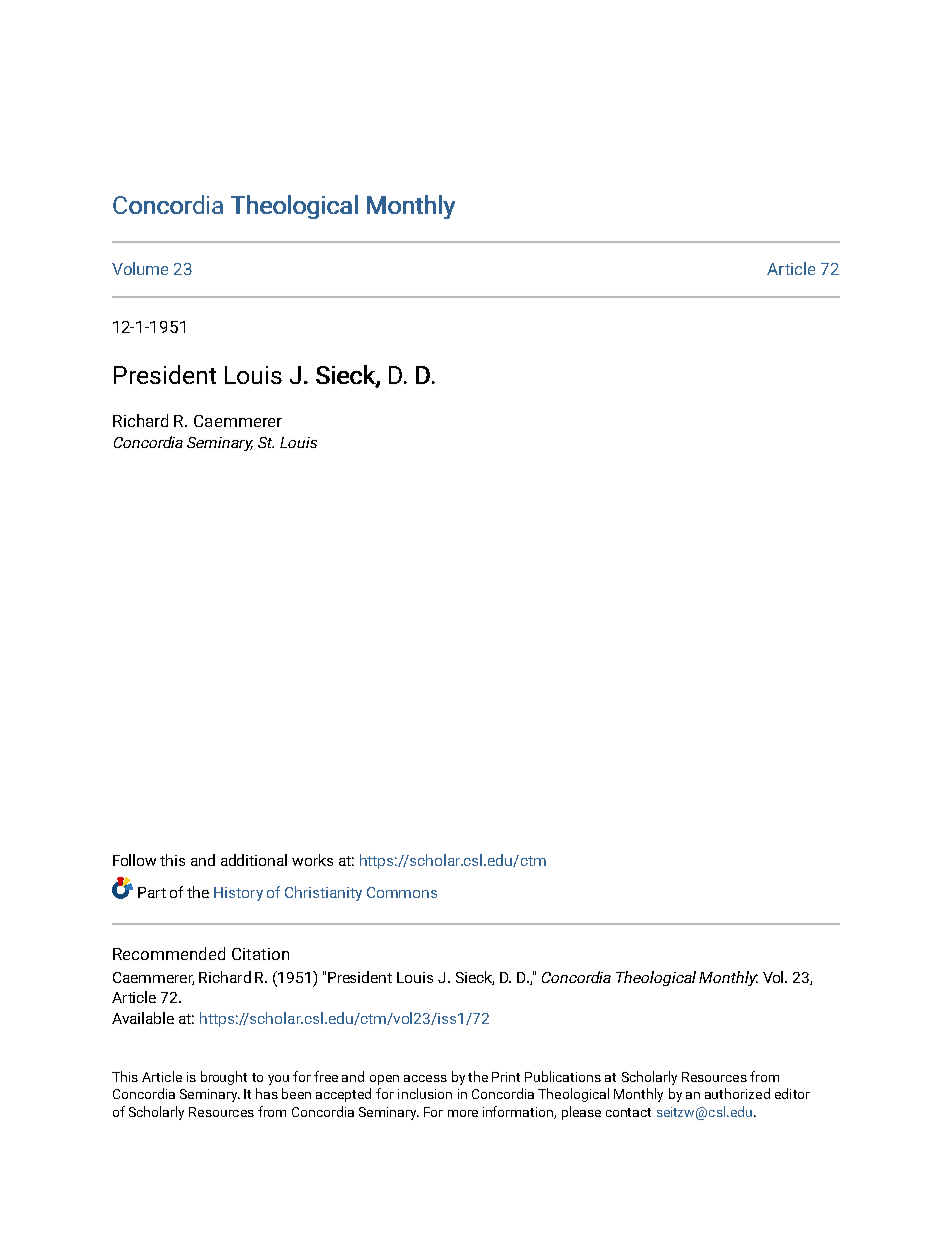  I want to click on brought, so click(224, 1078).
